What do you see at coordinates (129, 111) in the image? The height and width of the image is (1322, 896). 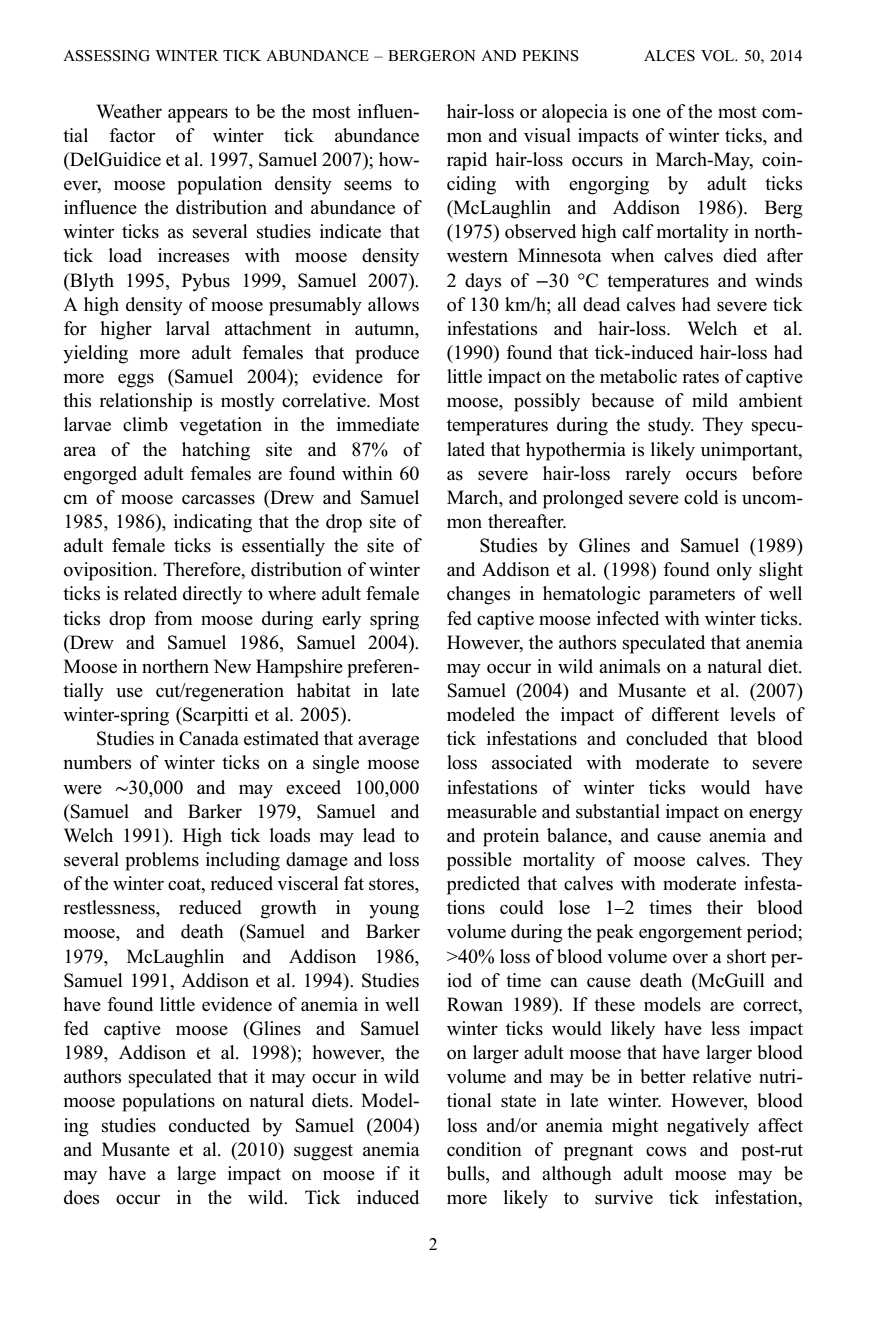 I see `Weather` at bounding box center [129, 111].
